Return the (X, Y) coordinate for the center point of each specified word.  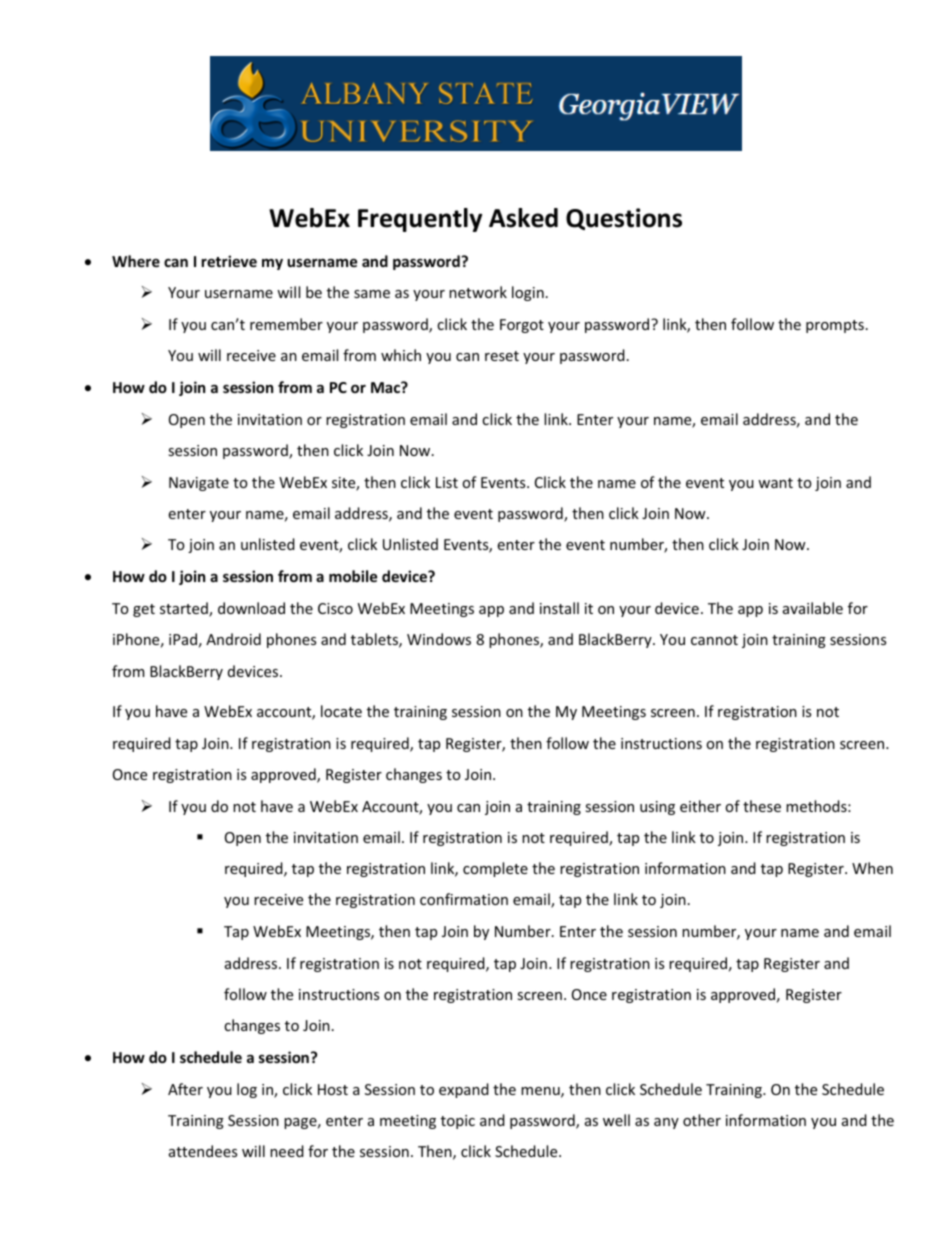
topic (458, 1122)
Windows (439, 639)
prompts (835, 326)
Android (233, 639)
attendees (203, 1151)
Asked (523, 218)
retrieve (229, 261)
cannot (714, 640)
